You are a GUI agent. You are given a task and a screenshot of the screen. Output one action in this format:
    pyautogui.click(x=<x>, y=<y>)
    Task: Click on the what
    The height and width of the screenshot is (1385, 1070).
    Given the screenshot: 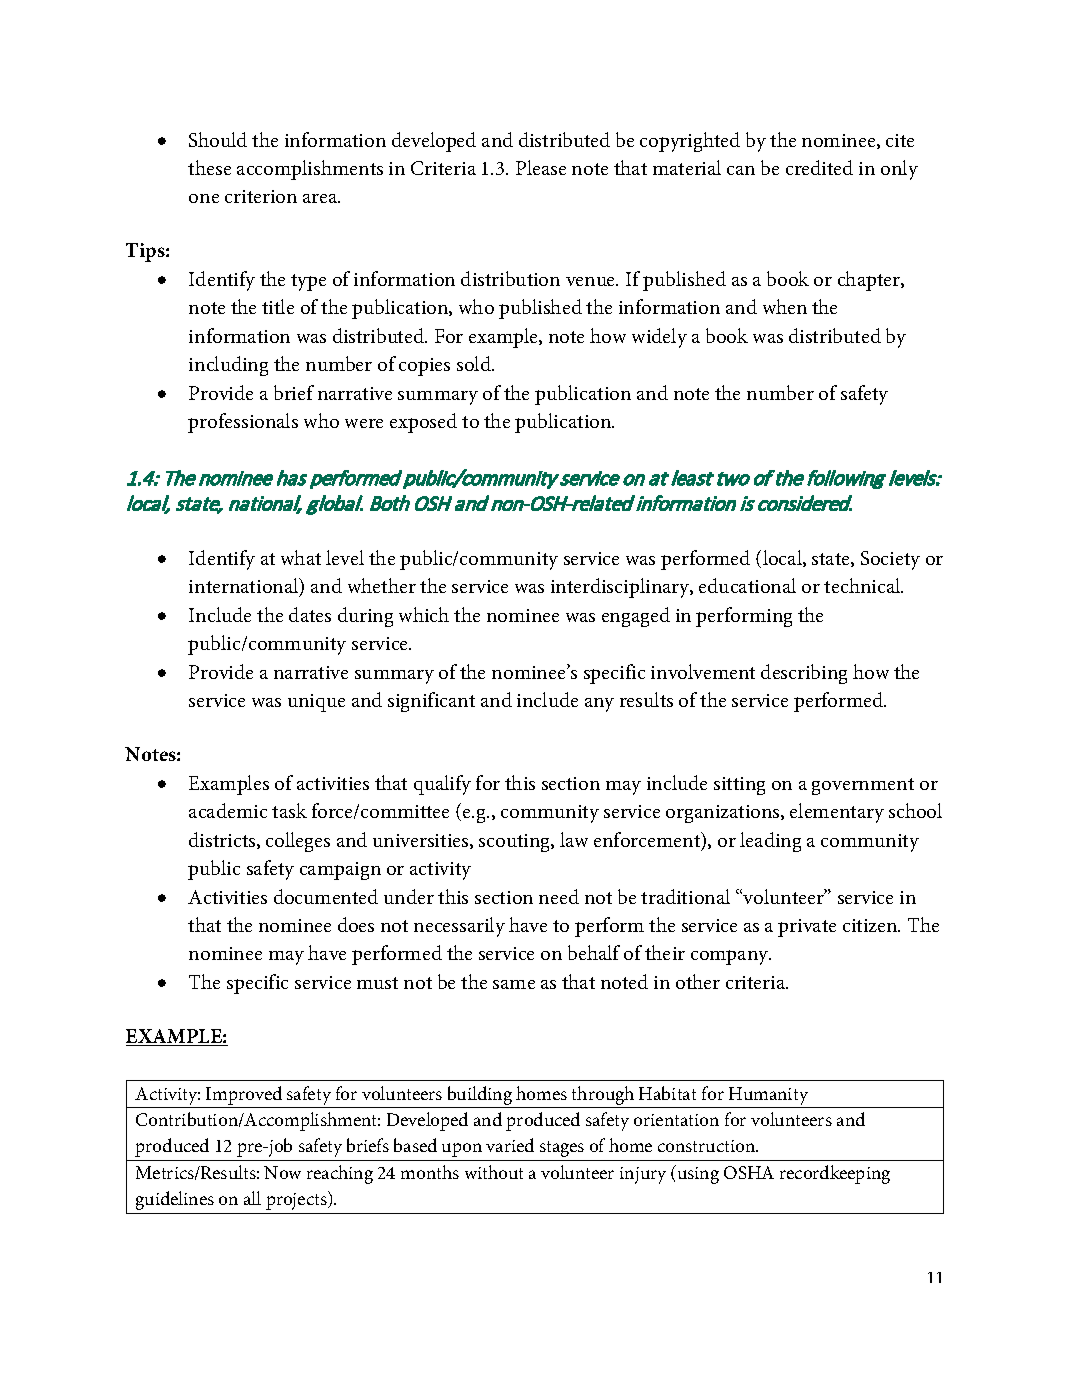 What is the action you would take?
    pyautogui.click(x=301, y=557)
